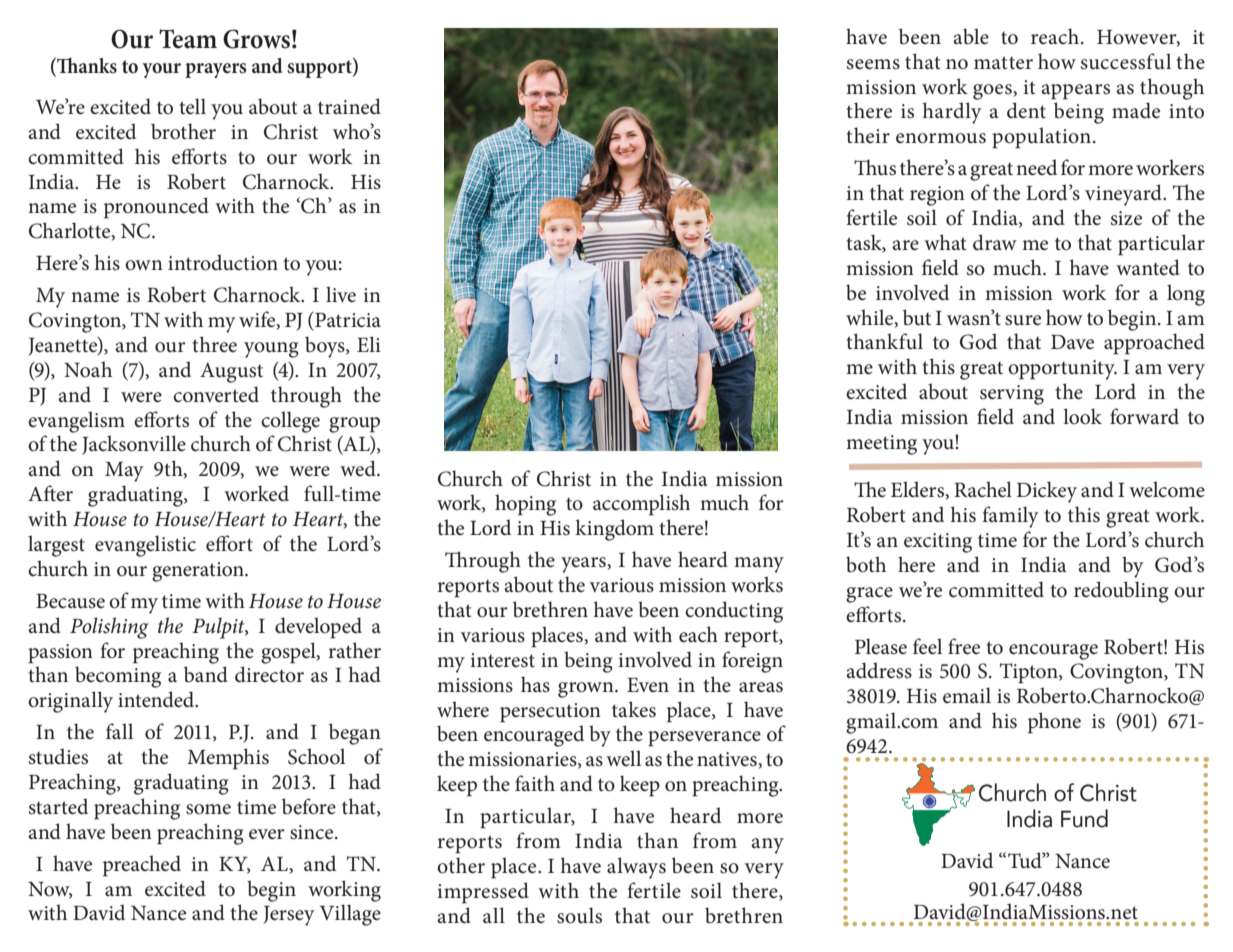  I want to click on seems, so click(873, 64).
